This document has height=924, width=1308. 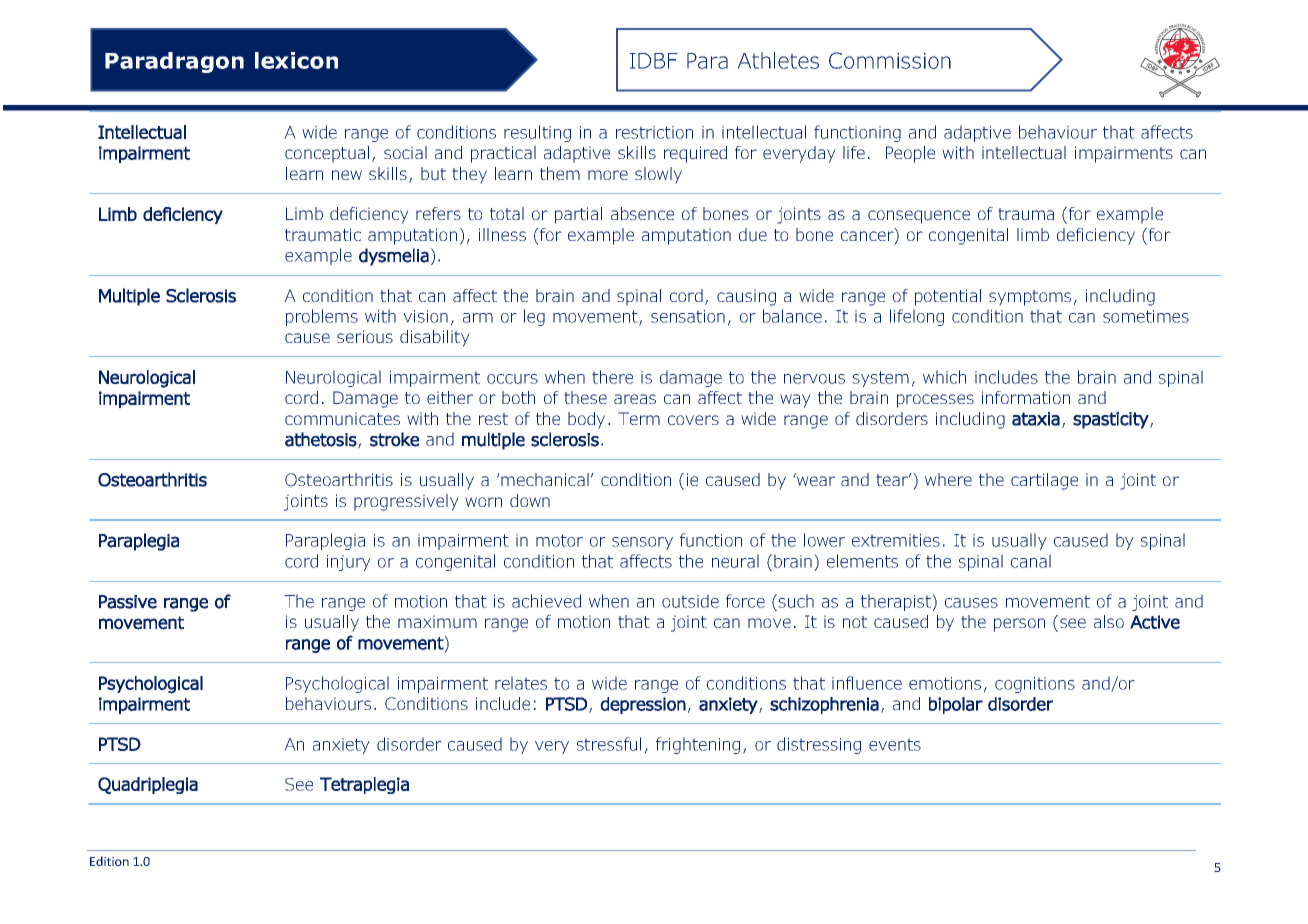 What do you see at coordinates (1044, 481) in the document?
I see `cartilage` at bounding box center [1044, 481].
